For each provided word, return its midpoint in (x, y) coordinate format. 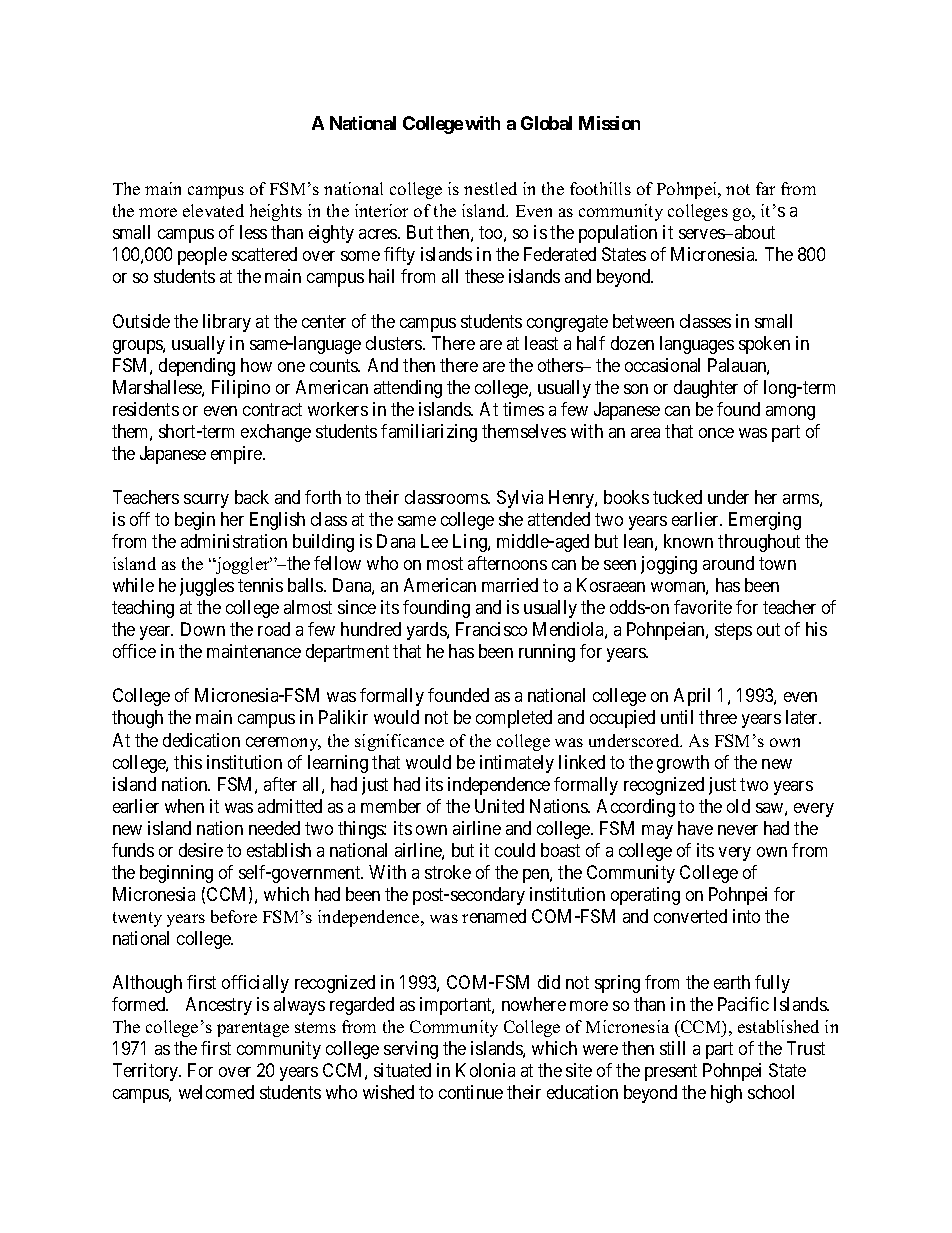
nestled (490, 188)
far (765, 188)
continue (471, 1092)
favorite (703, 607)
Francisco (491, 629)
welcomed (216, 1092)
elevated (213, 210)
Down (203, 629)
